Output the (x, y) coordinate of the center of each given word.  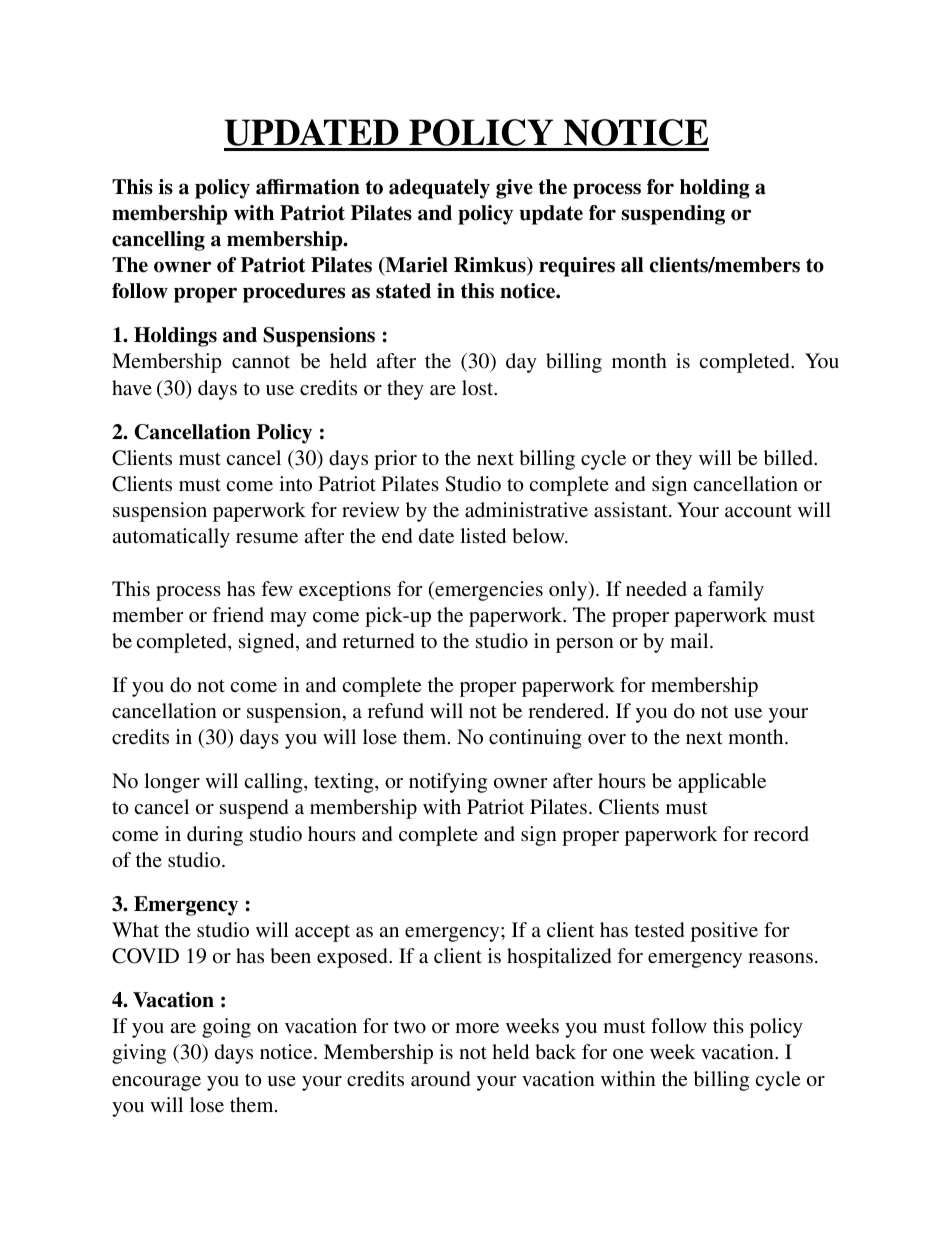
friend (238, 614)
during (215, 836)
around (440, 1079)
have (132, 387)
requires (577, 267)
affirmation (308, 187)
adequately (439, 189)
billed (789, 458)
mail (690, 640)
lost (479, 387)
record (781, 834)
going (226, 1028)
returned (378, 641)
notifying (448, 783)
